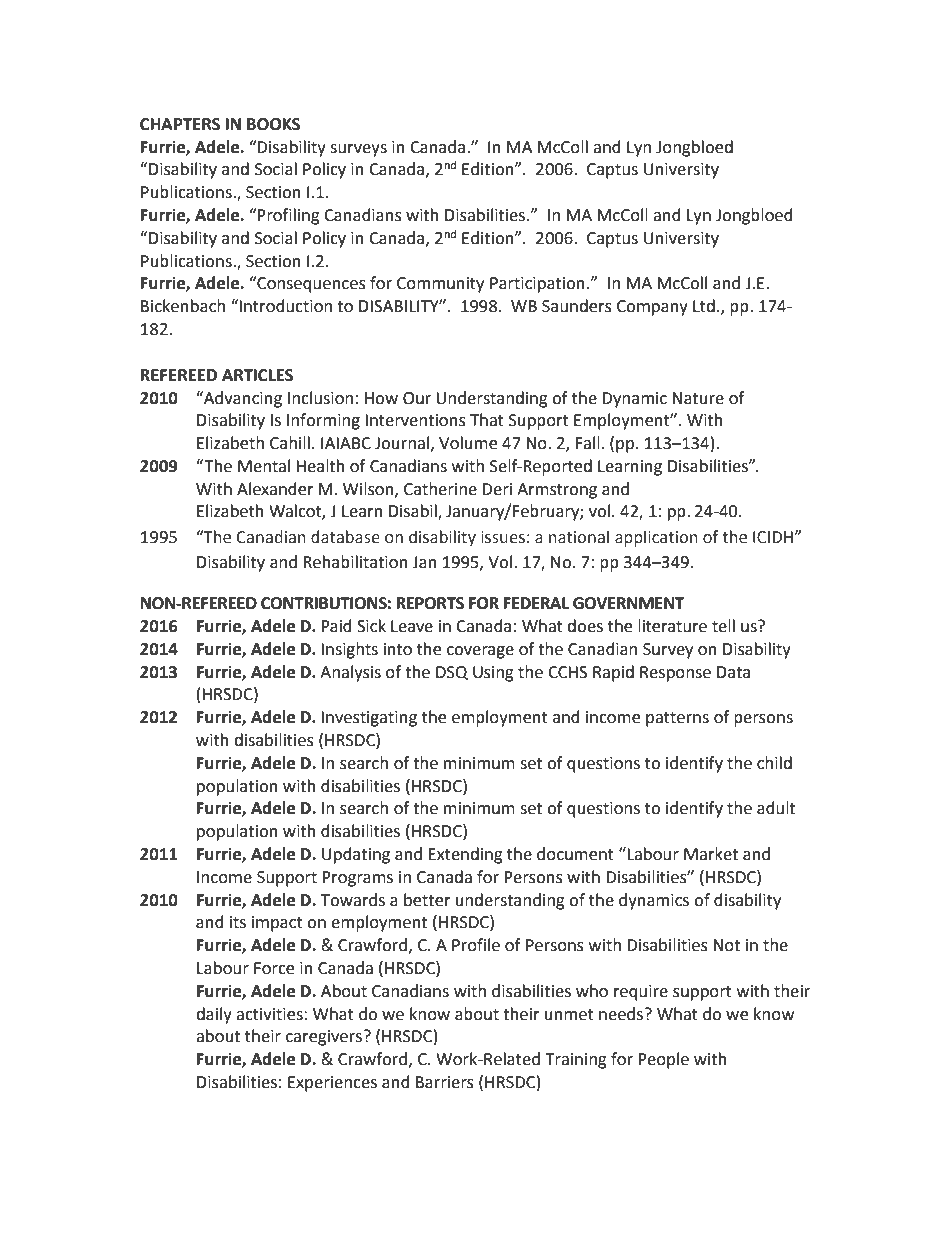  Describe the element at coordinates (214, 1015) in the screenshot. I see `daily` at that location.
